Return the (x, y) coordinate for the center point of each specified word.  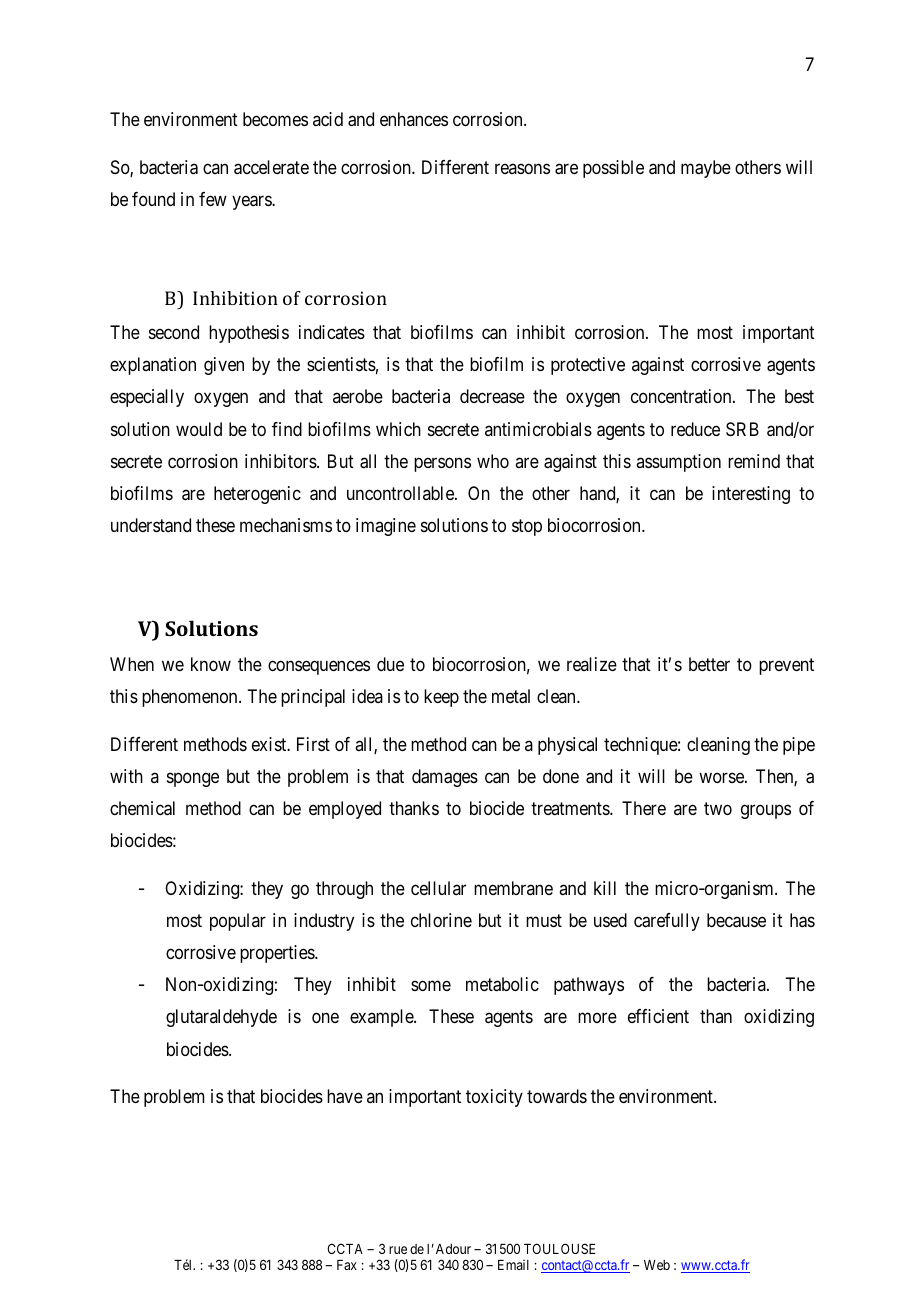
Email (513, 1264)
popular (238, 922)
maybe (706, 169)
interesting (751, 495)
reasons (522, 169)
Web (657, 1265)
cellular (438, 888)
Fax (347, 1265)
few (213, 199)
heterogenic (257, 495)
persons (442, 464)
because (736, 920)
